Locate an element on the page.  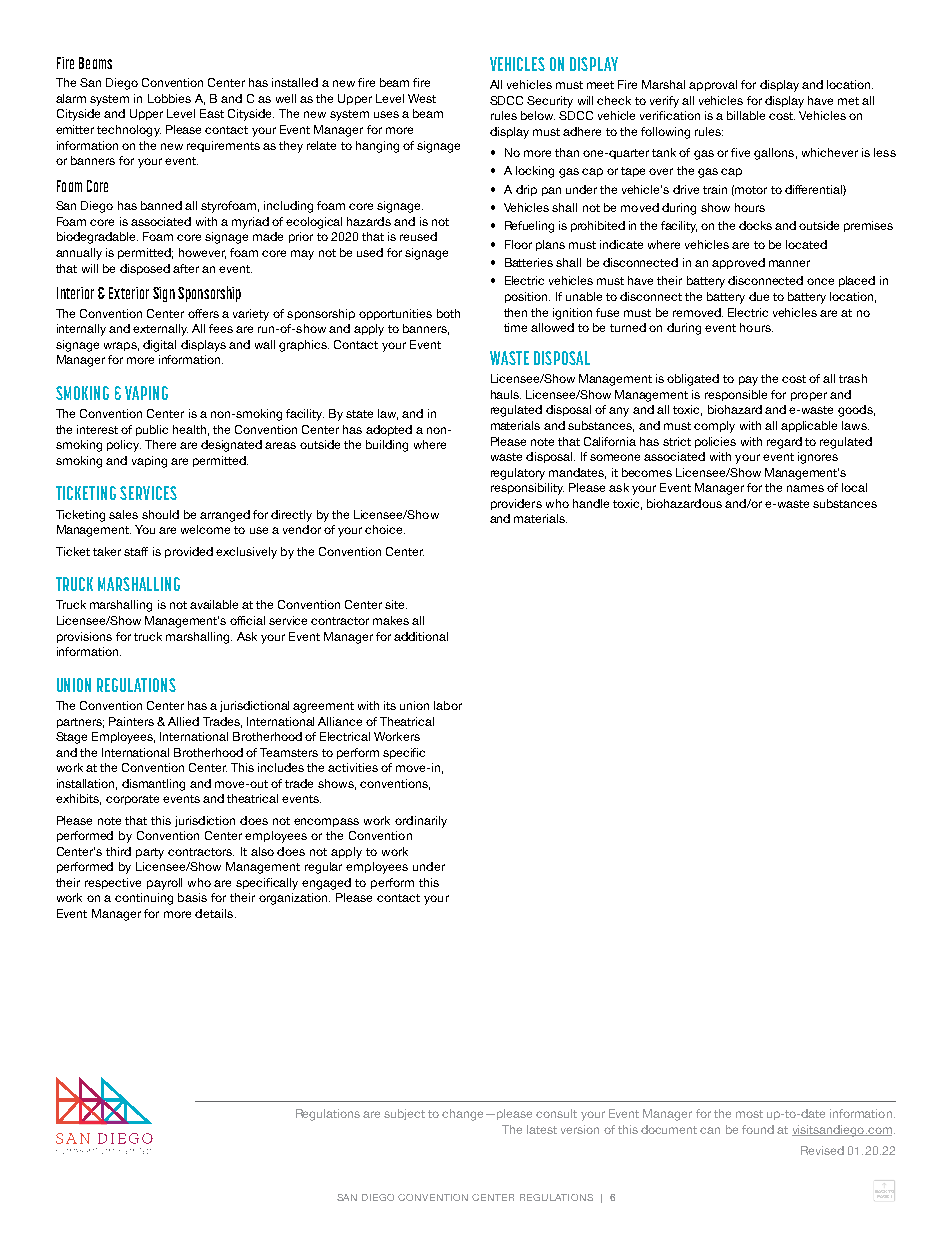
names is located at coordinates (805, 488).
